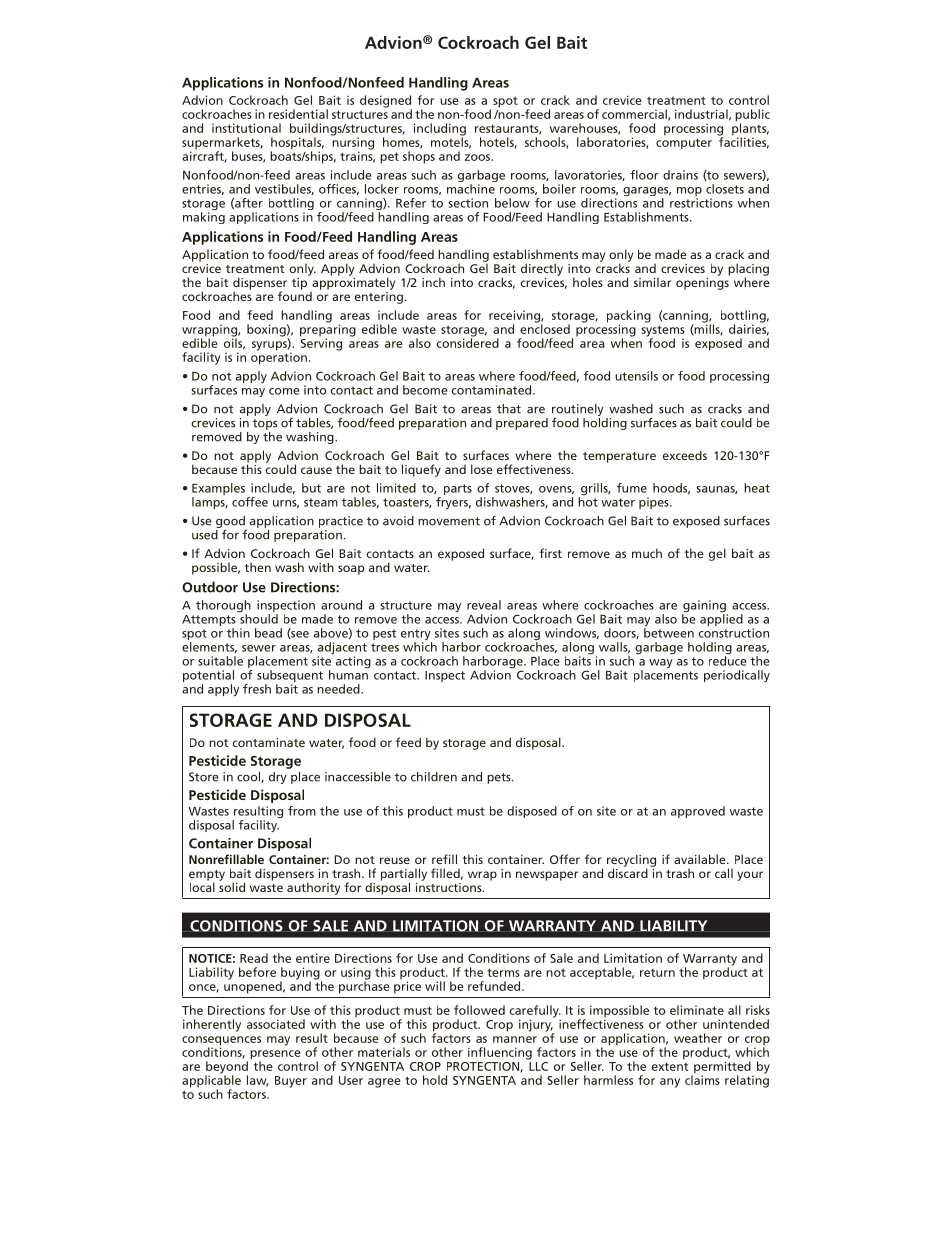 Image resolution: width=952 pixels, height=1233 pixels. What do you see at coordinates (258, 618) in the image?
I see `should` at bounding box center [258, 618].
